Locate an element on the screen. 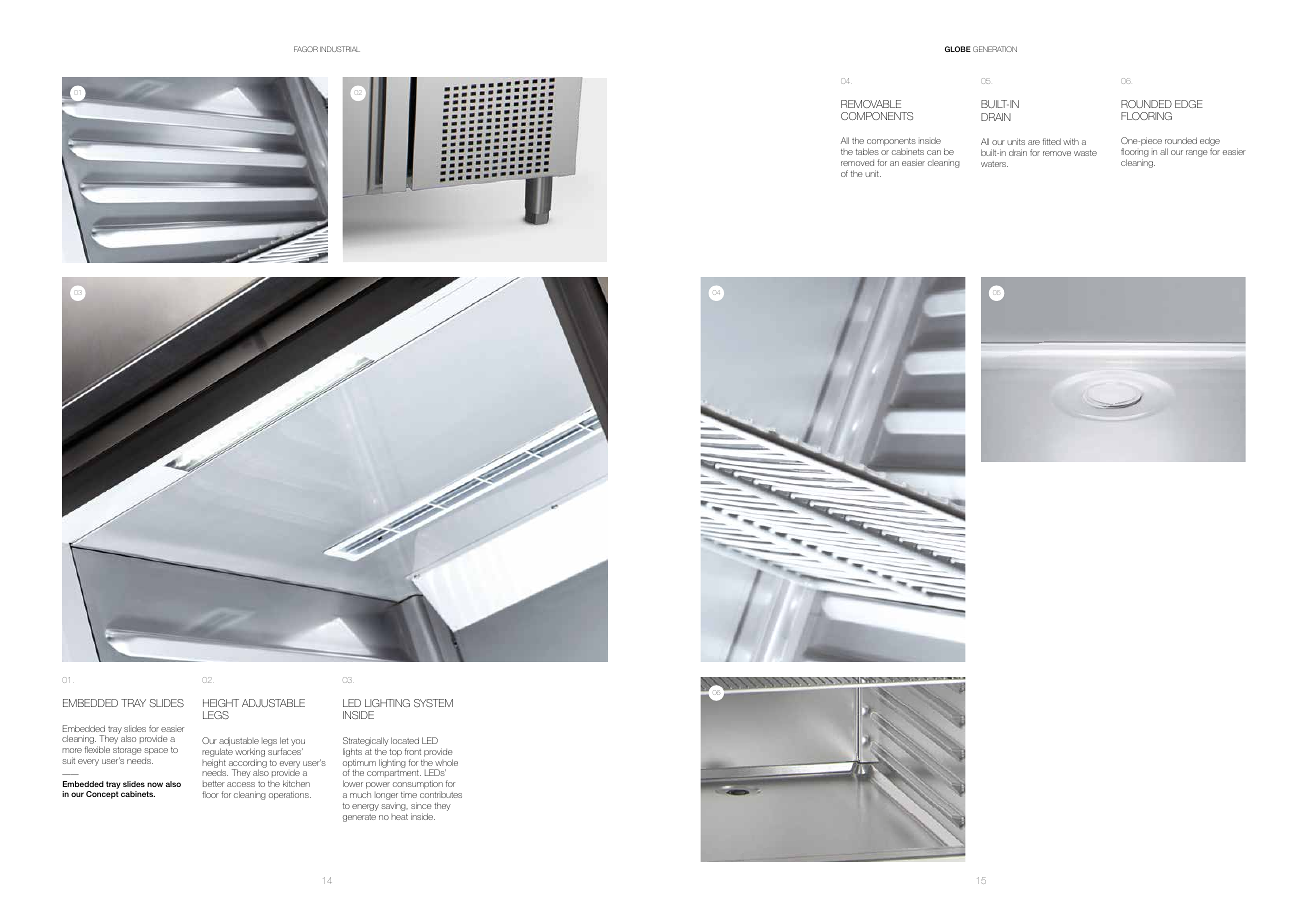  INDUSTRIAL is located at coordinates (340, 49).
